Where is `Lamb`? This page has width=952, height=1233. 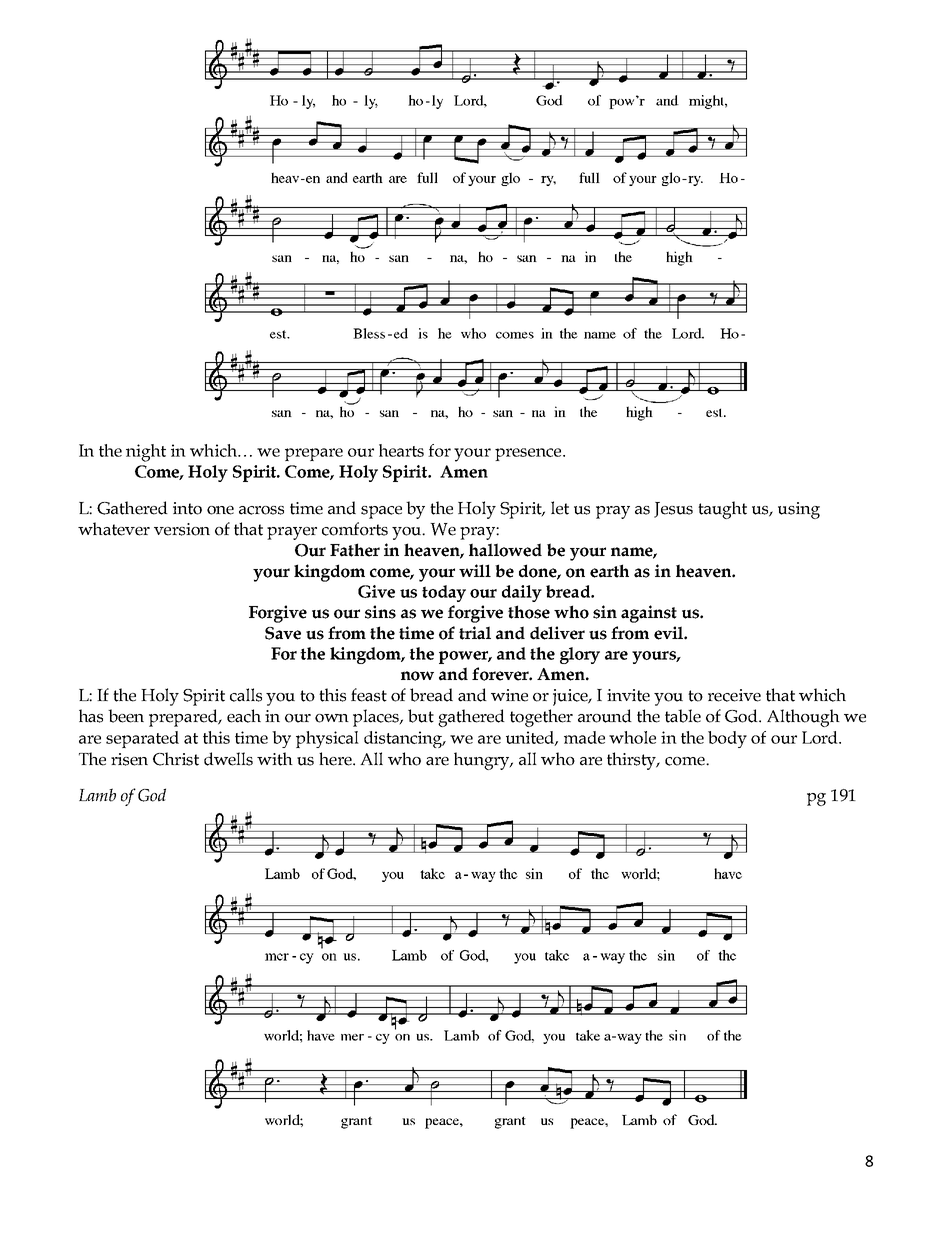
Lamb is located at coordinates (97, 795).
